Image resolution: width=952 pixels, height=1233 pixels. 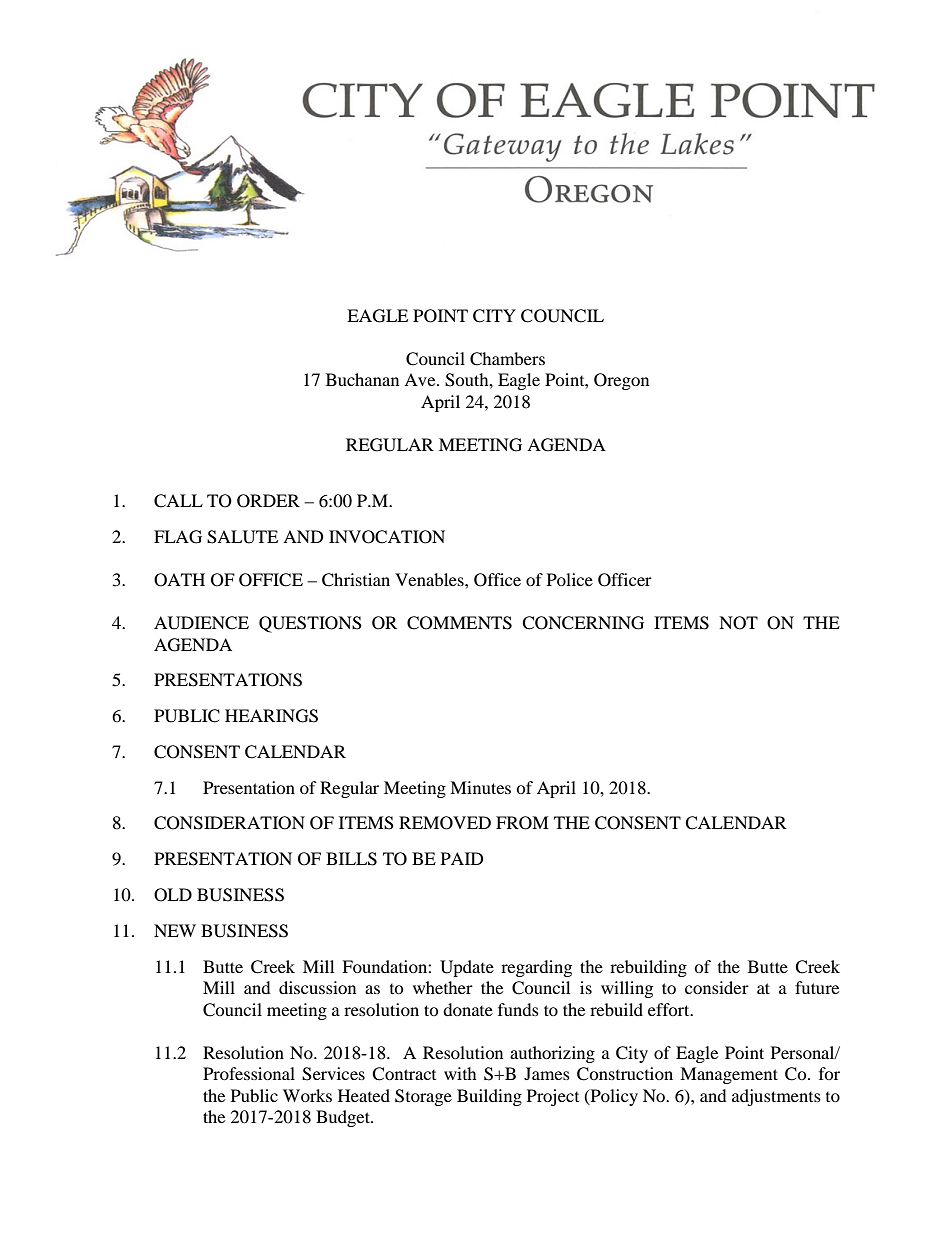 What do you see at coordinates (729, 1075) in the screenshot?
I see `Management` at bounding box center [729, 1075].
